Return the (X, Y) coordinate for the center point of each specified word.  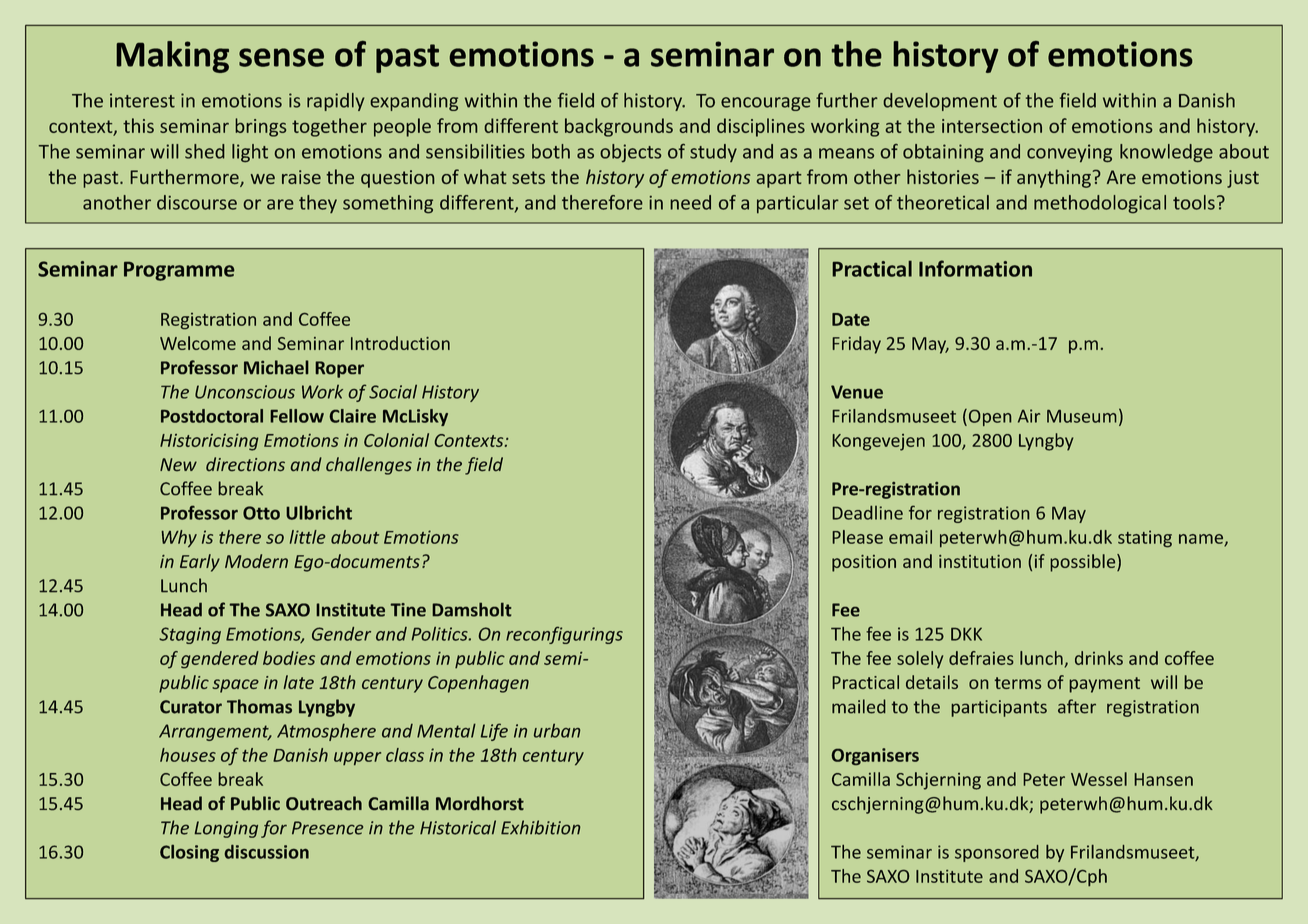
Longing (226, 829)
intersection (992, 126)
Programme (179, 271)
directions (245, 464)
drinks (1099, 658)
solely (920, 659)
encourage (766, 104)
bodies (289, 658)
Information (975, 268)
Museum (1082, 416)
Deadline (867, 513)
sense (281, 57)
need (690, 202)
